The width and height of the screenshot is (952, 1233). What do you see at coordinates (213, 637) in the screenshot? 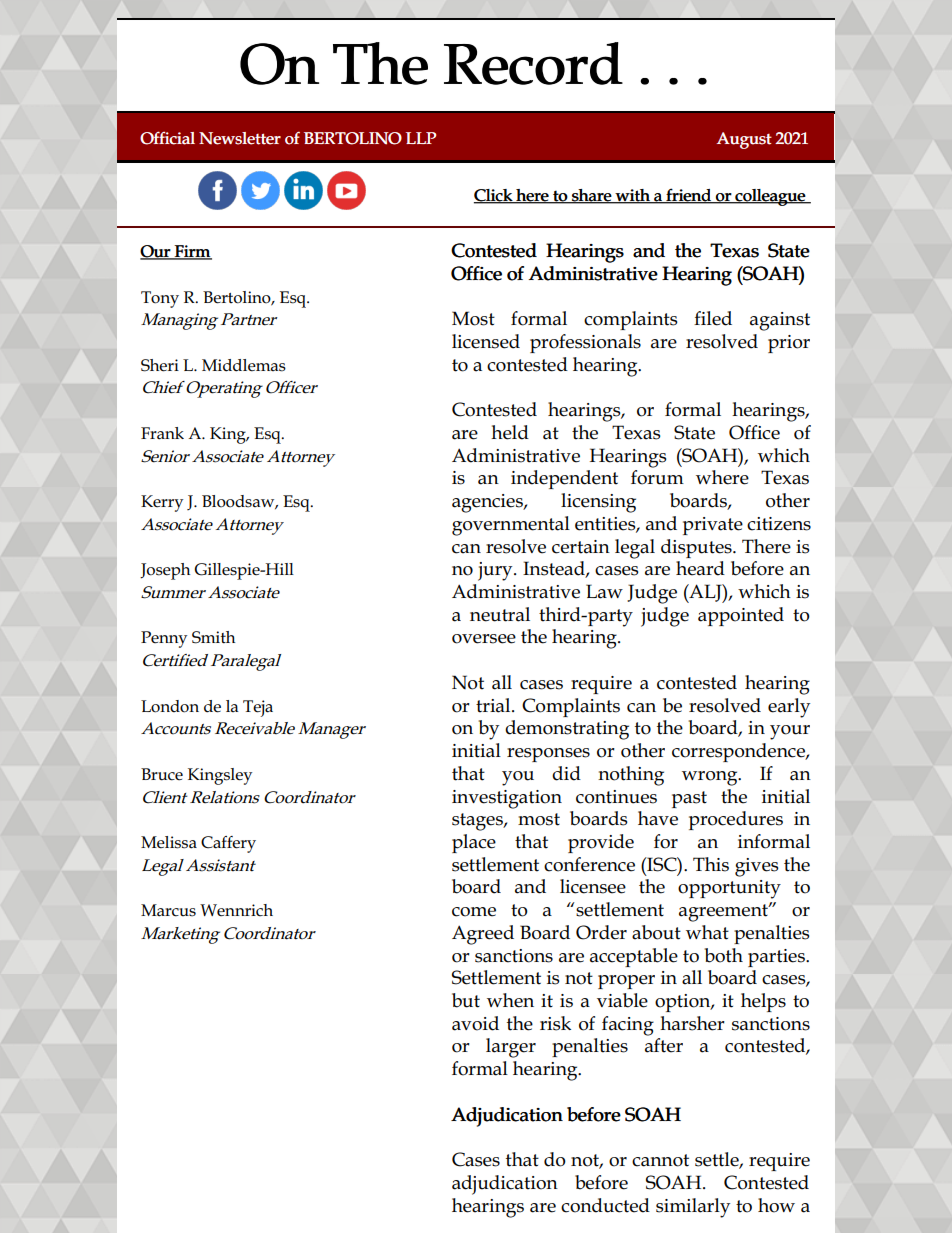
I see `Smith` at bounding box center [213, 637].
